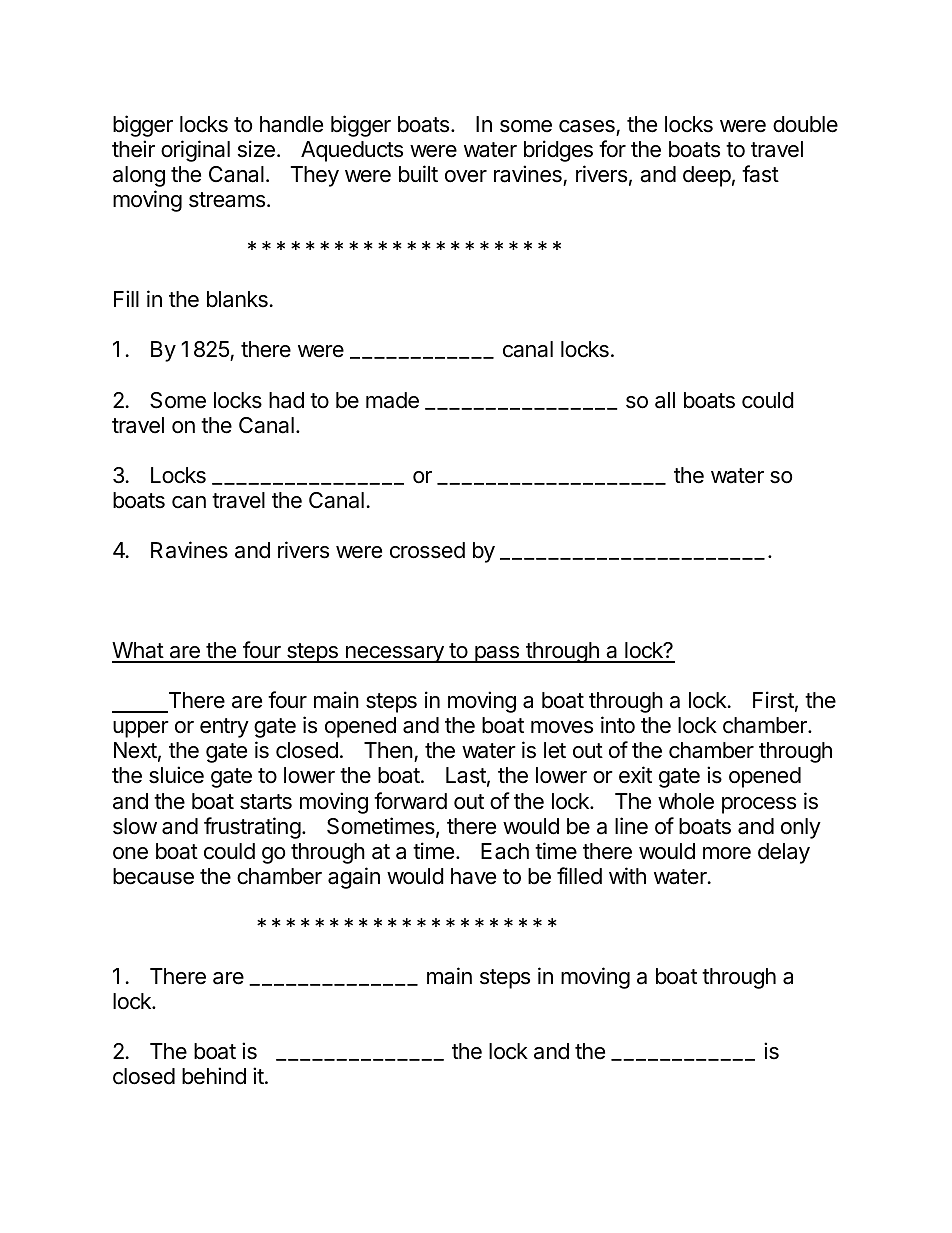 This page has height=1233, width=952. Describe the element at coordinates (286, 400) in the page. I see `had` at that location.
